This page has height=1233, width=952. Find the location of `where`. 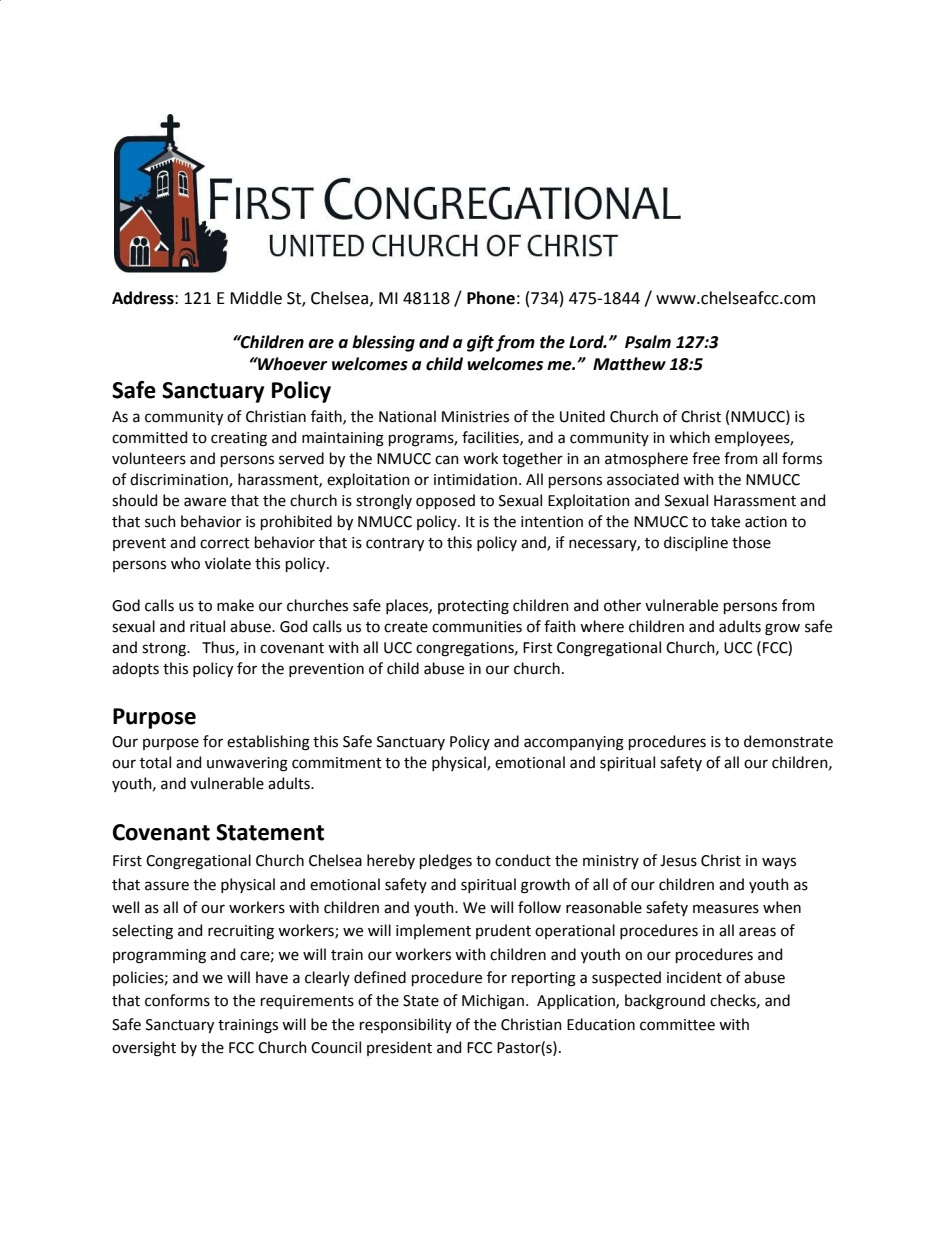

where is located at coordinates (602, 626).
